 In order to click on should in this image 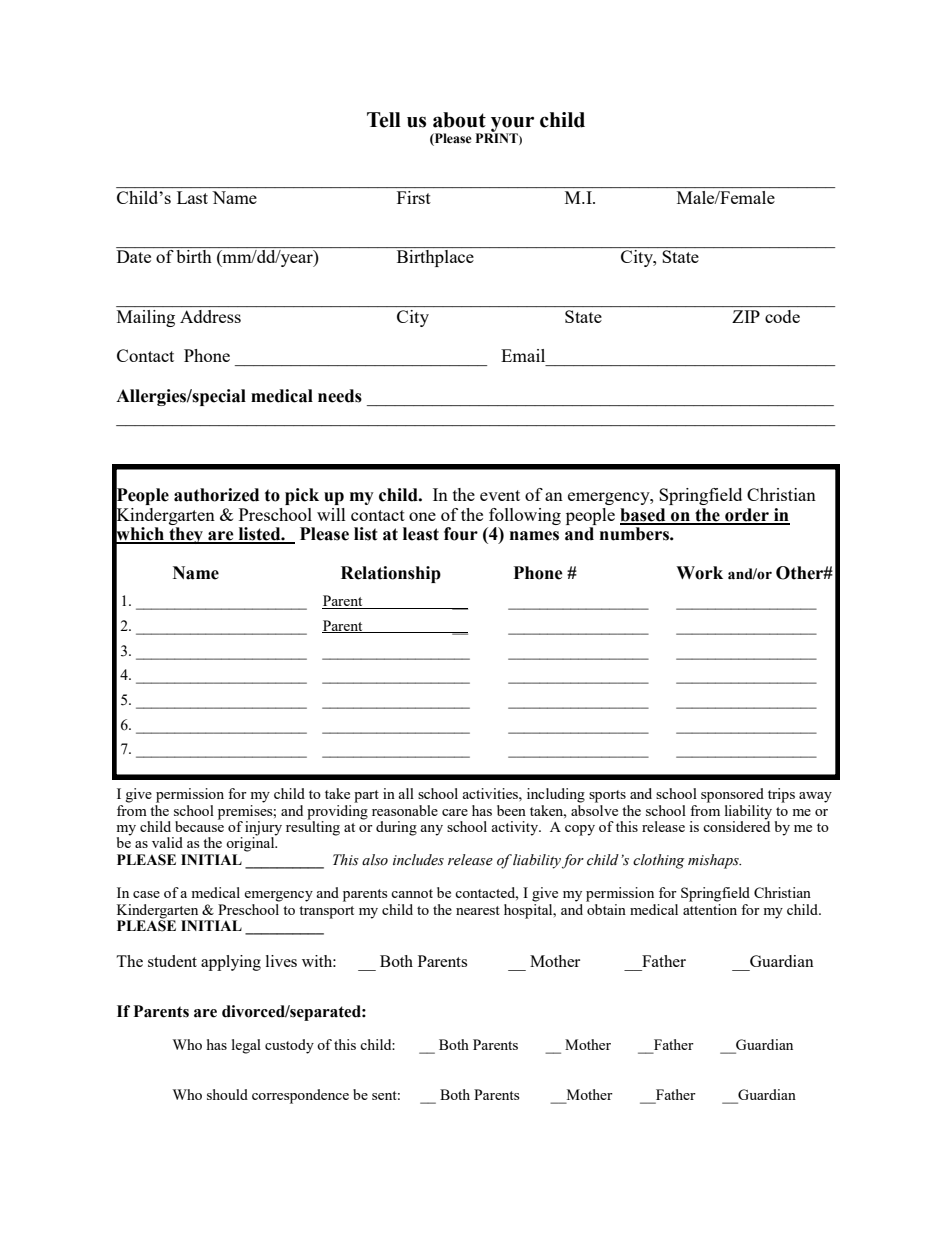, I will do `click(227, 1094)`.
